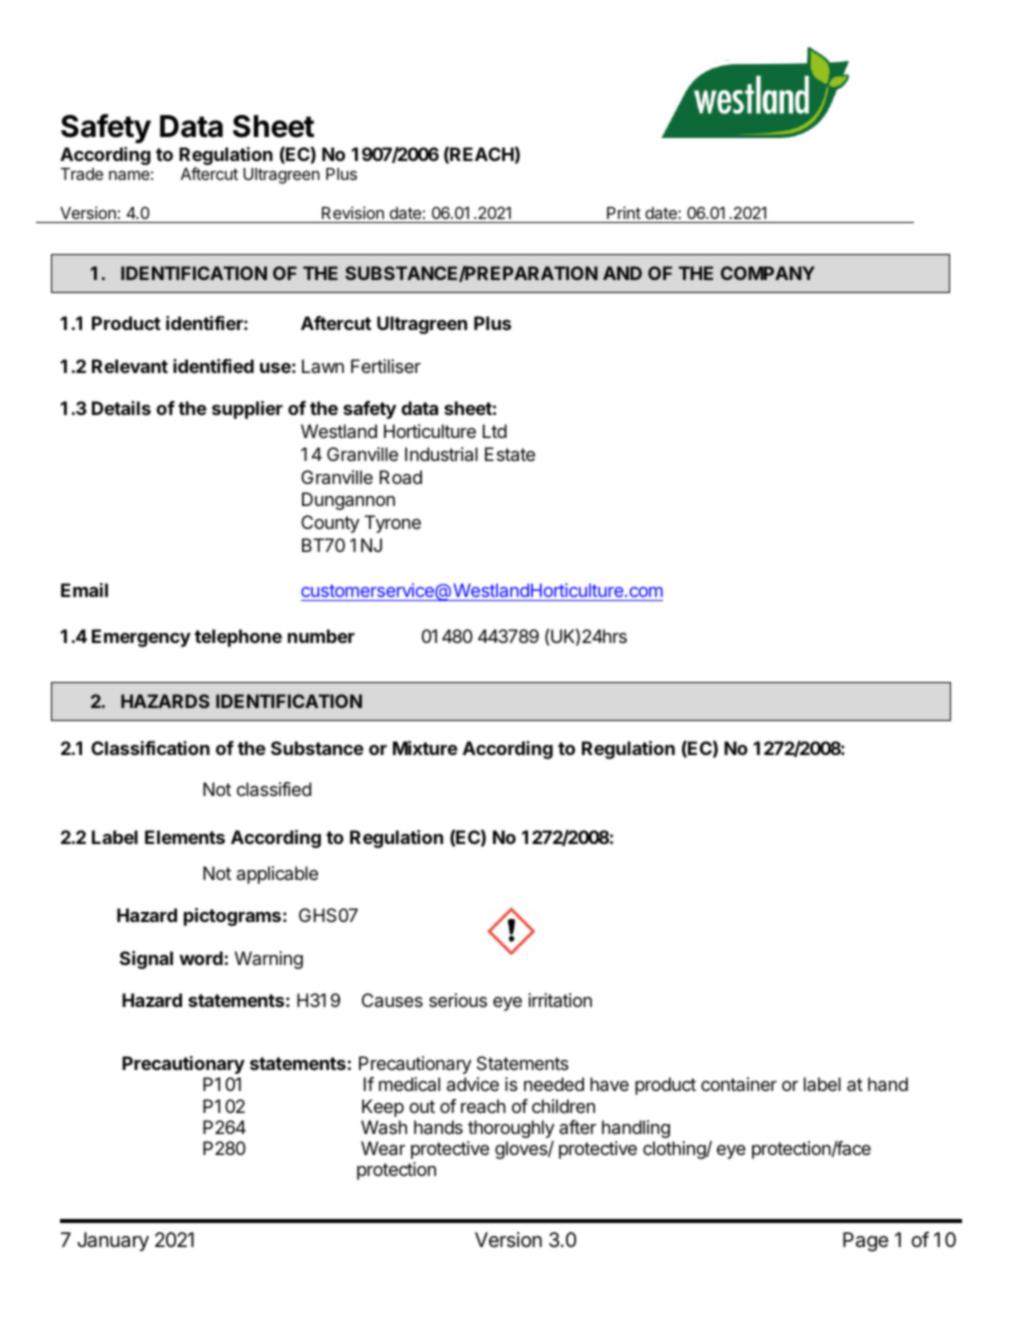 This screenshot has width=1022, height=1322. What do you see at coordinates (768, 273) in the screenshot?
I see `COMPANY` at bounding box center [768, 273].
